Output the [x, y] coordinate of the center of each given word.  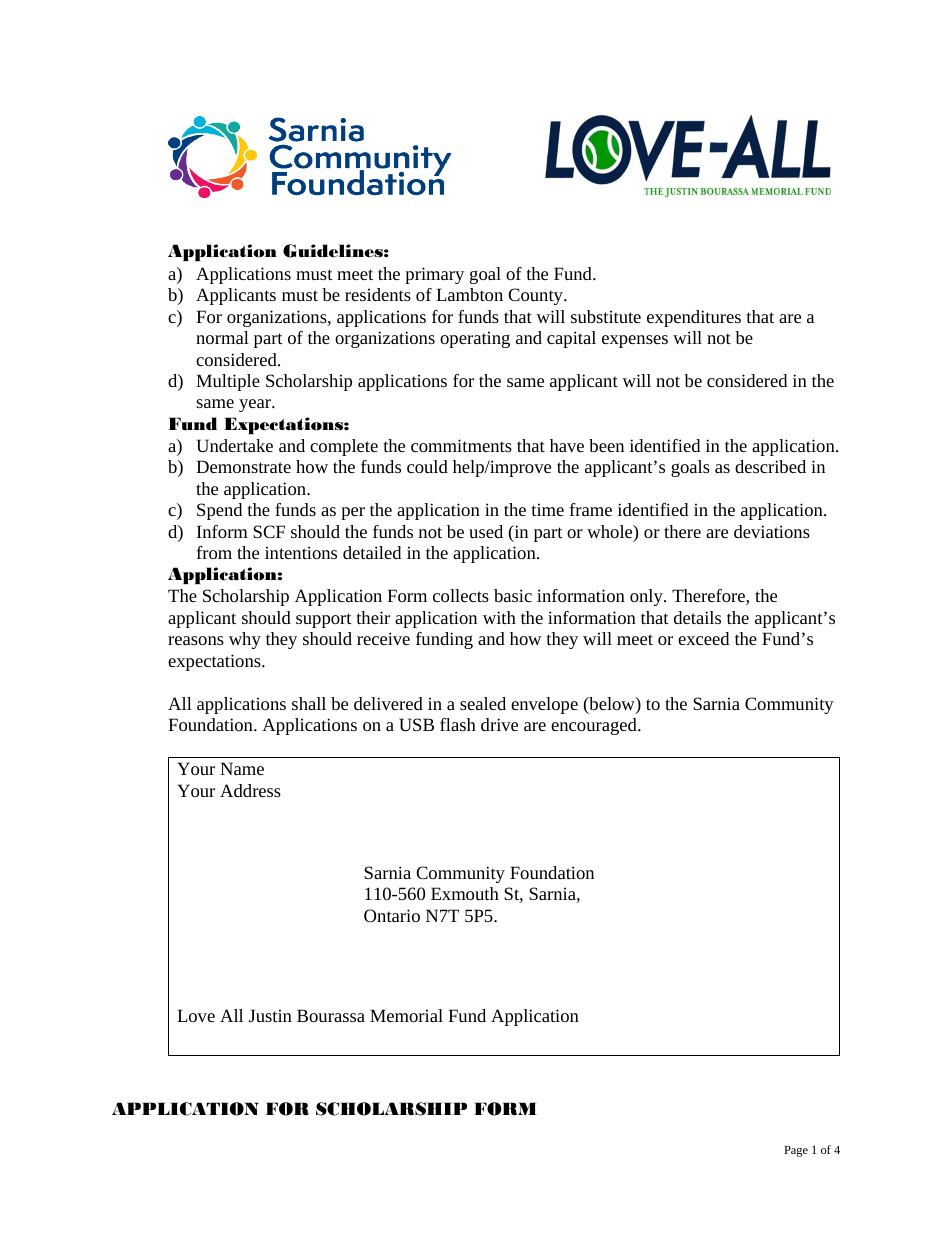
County [536, 296]
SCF [269, 531]
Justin [270, 1015]
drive [499, 724]
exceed [703, 638]
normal [222, 337]
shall [309, 703]
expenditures [694, 318]
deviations [772, 531]
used [486, 531]
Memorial [406, 1015]
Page [796, 1151]
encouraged [595, 726]
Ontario [392, 915]
